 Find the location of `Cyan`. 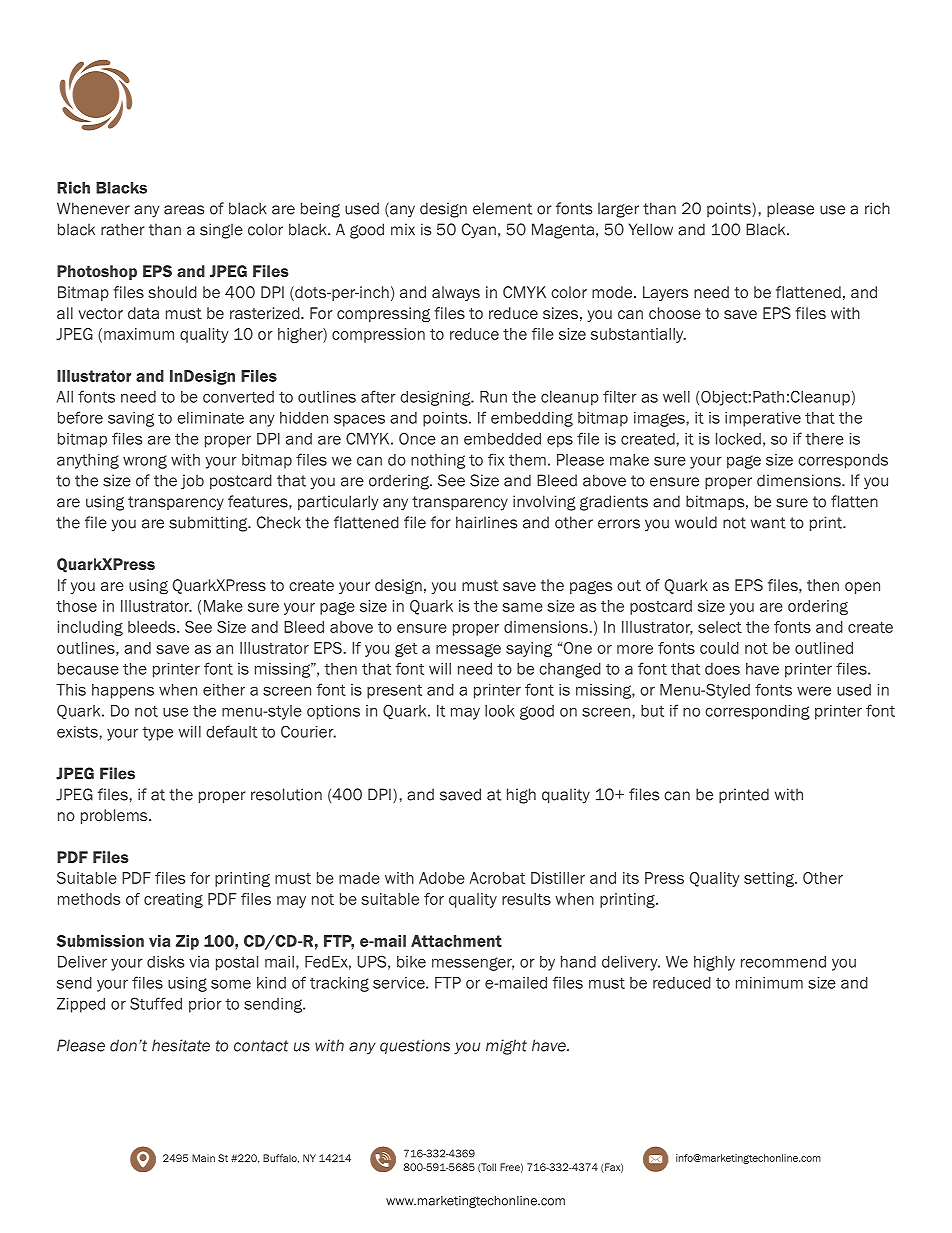

Cyan is located at coordinates (479, 231).
